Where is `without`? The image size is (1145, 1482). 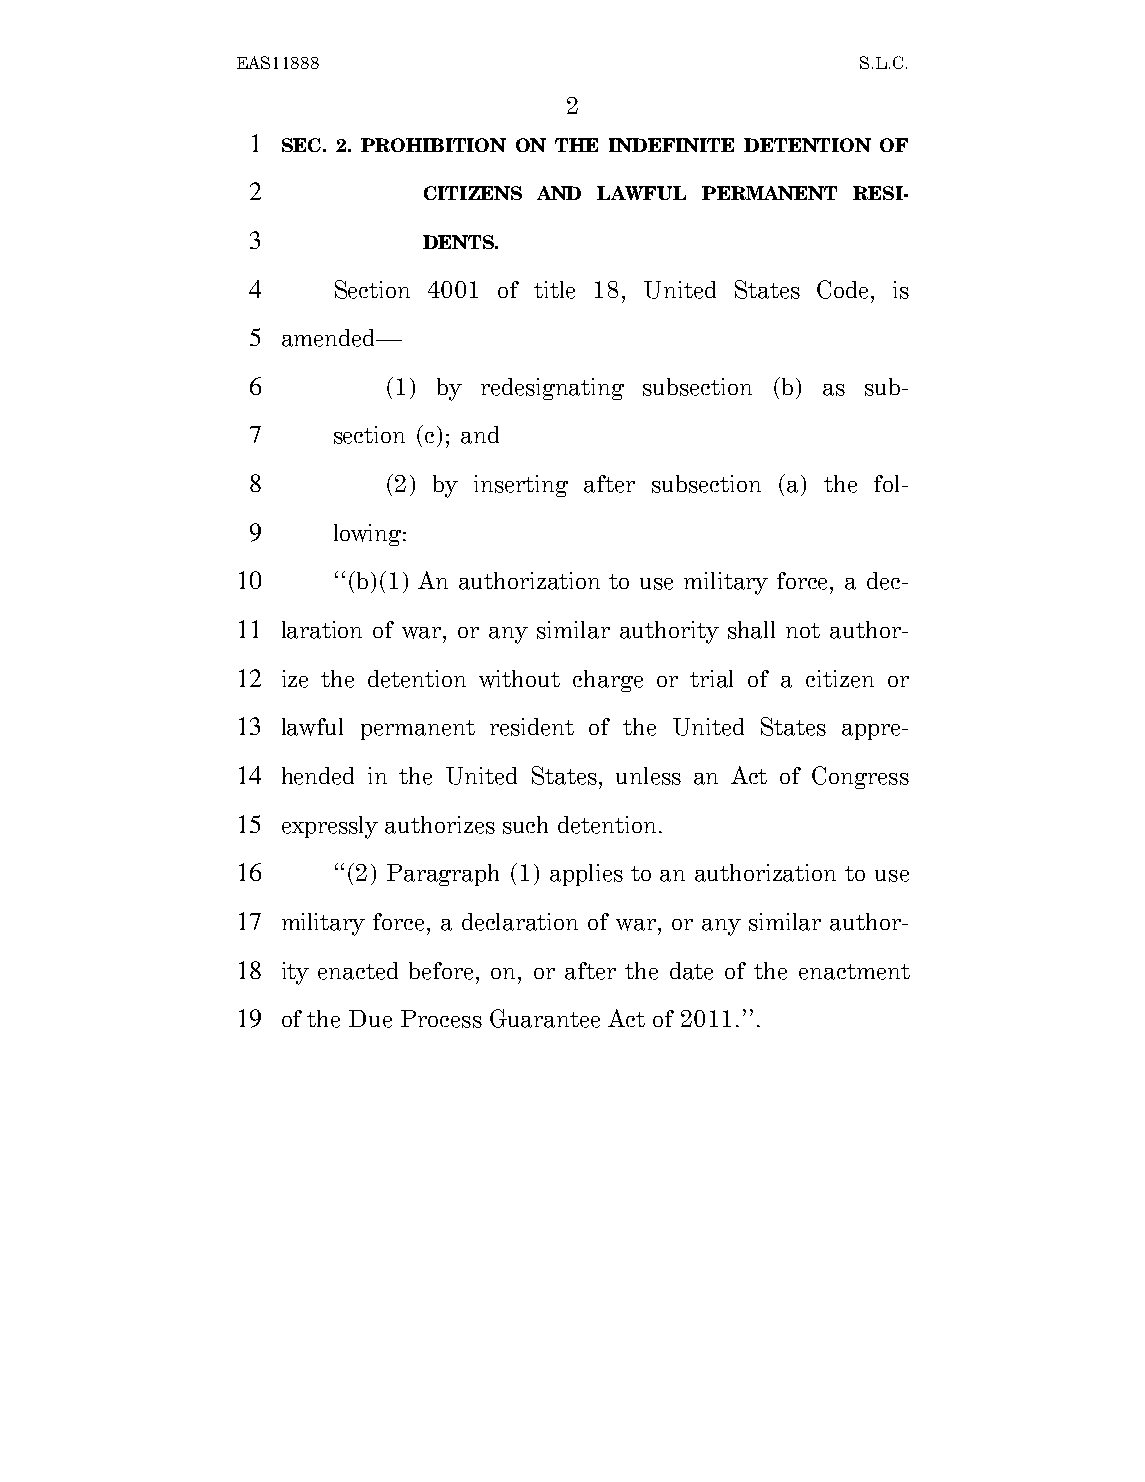
without is located at coordinates (519, 679).
